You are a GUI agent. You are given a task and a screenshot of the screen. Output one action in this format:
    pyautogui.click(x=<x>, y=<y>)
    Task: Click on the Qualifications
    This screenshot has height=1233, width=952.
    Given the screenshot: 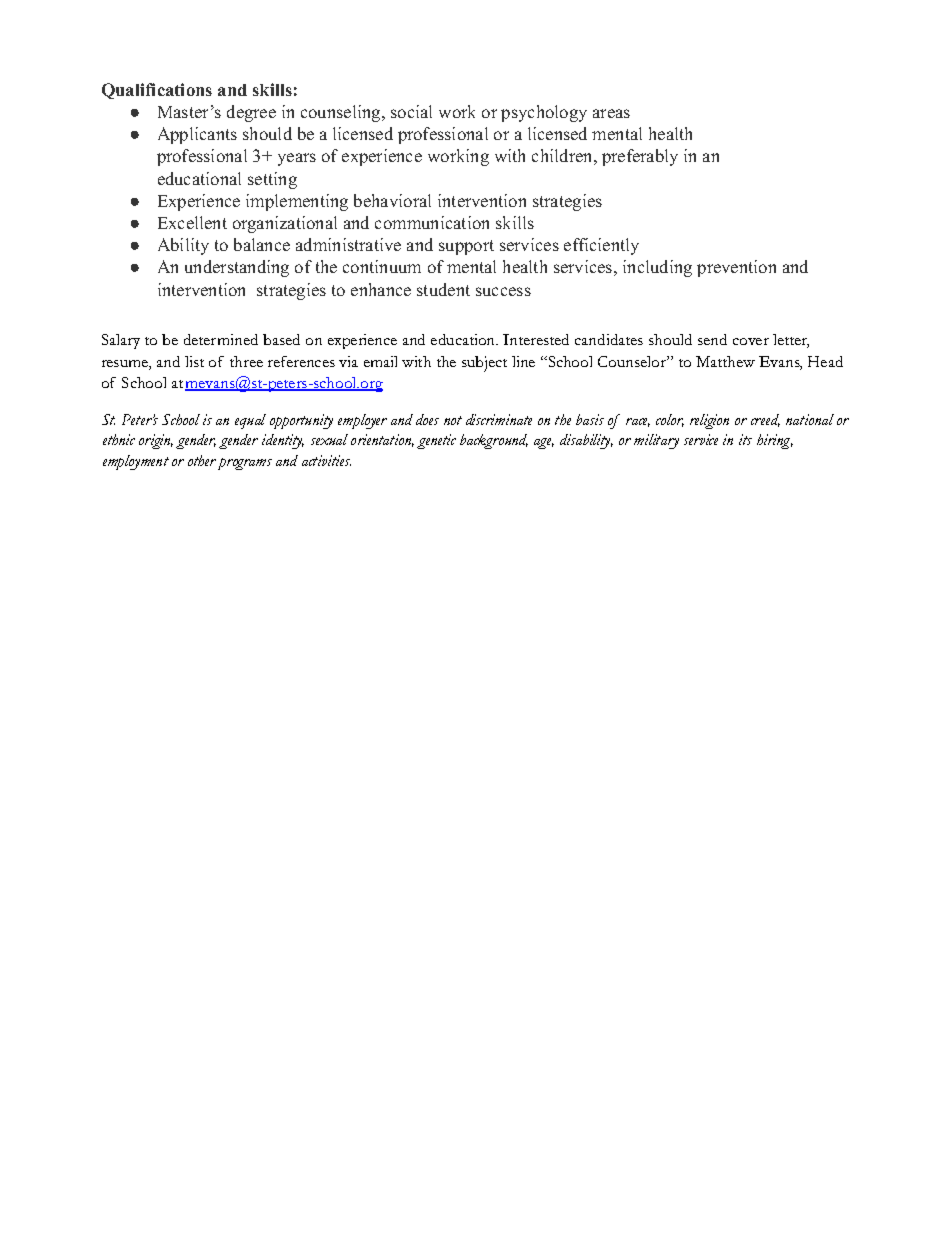 What is the action you would take?
    pyautogui.click(x=157, y=91)
